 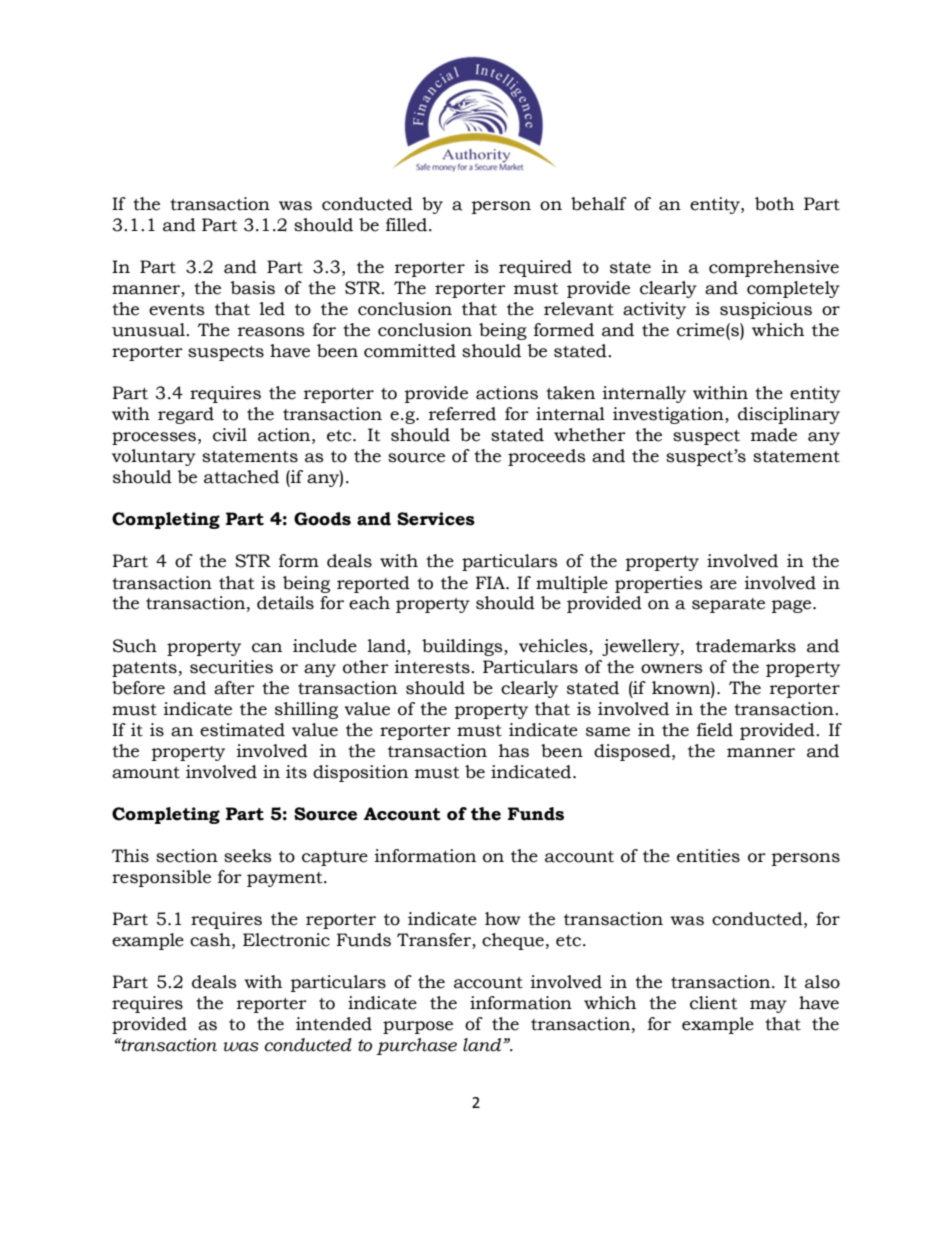 I want to click on may, so click(x=768, y=1006).
